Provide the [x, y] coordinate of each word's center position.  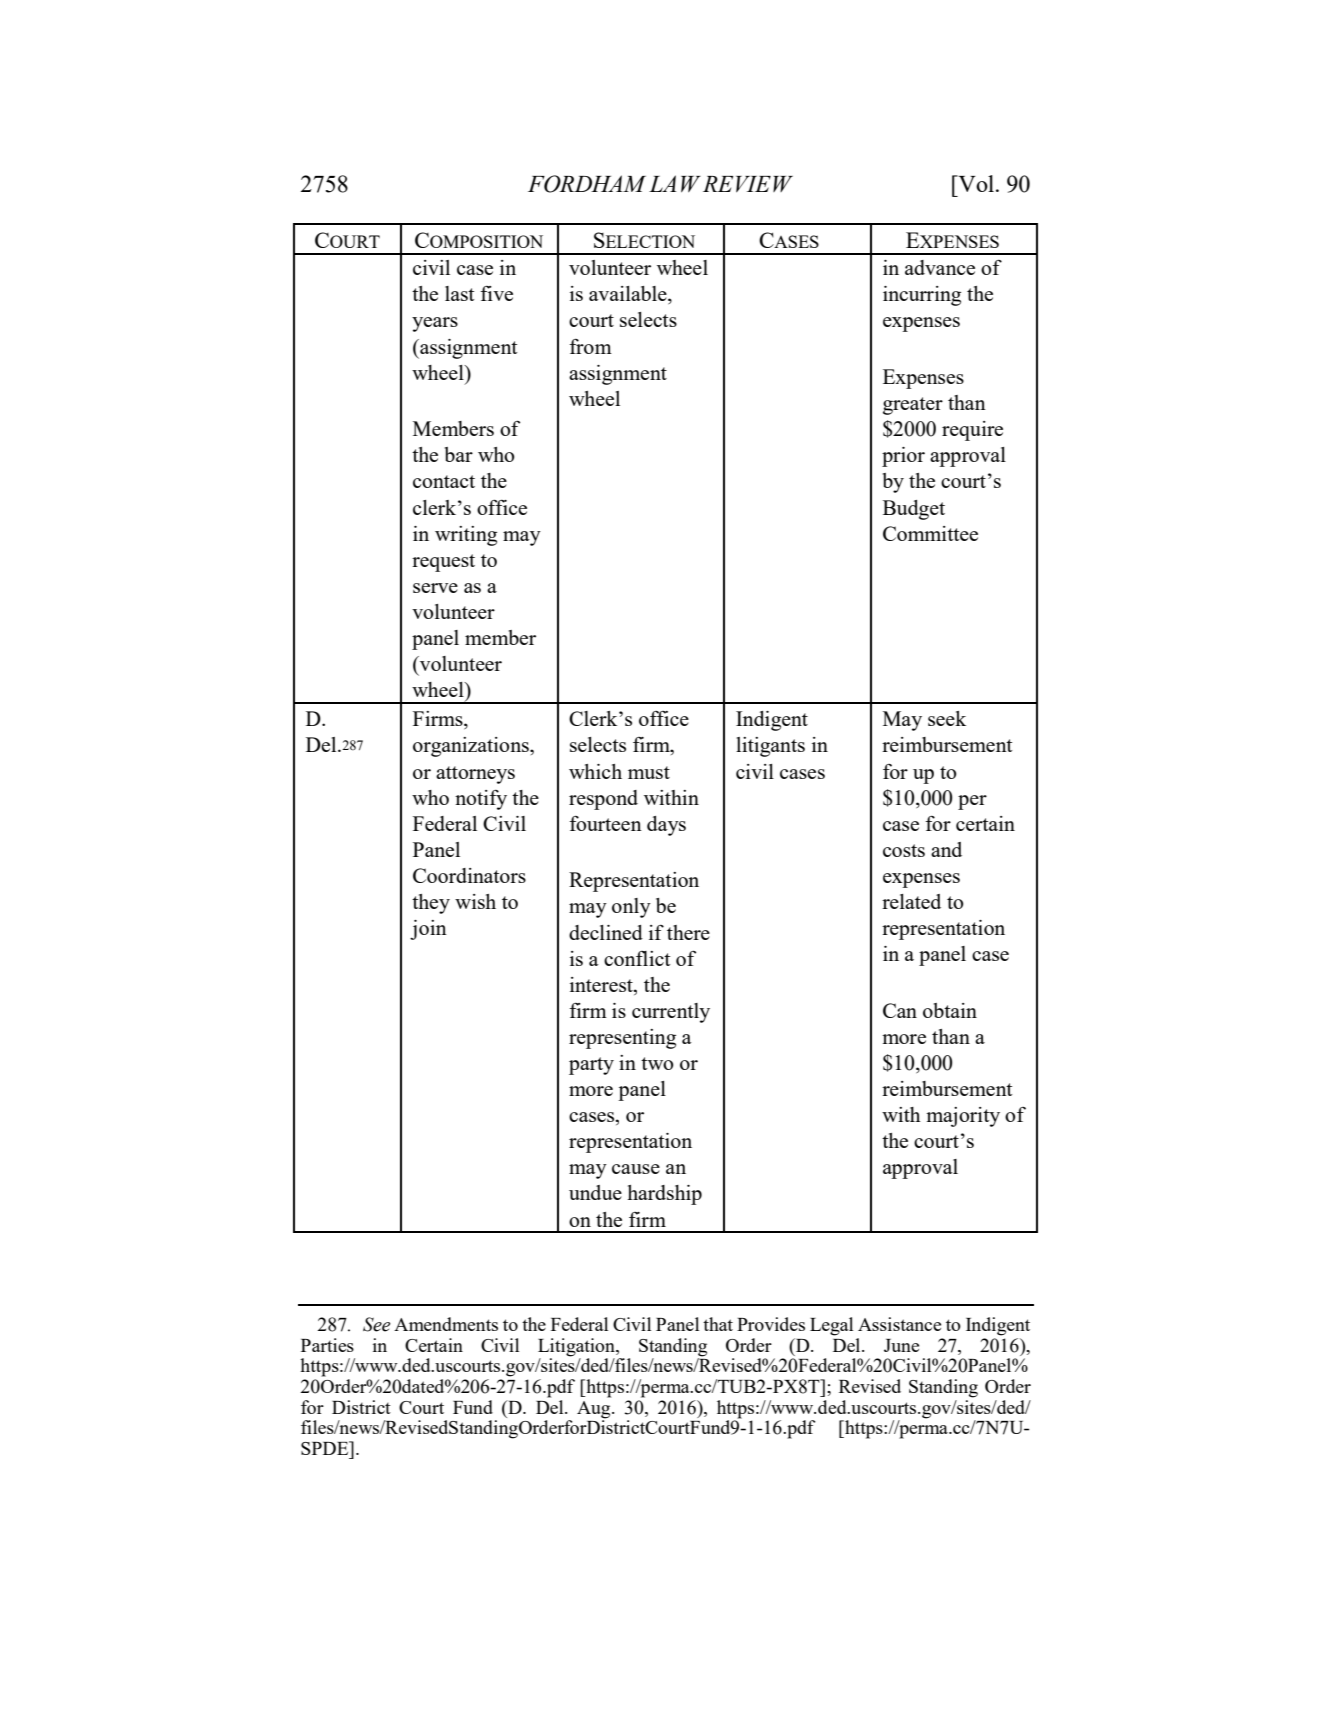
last [460, 293]
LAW [675, 183]
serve [435, 588]
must [649, 772]
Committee [930, 533]
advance [940, 267]
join [428, 930]
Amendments [446, 1324]
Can [900, 1010]
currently [671, 1013]
